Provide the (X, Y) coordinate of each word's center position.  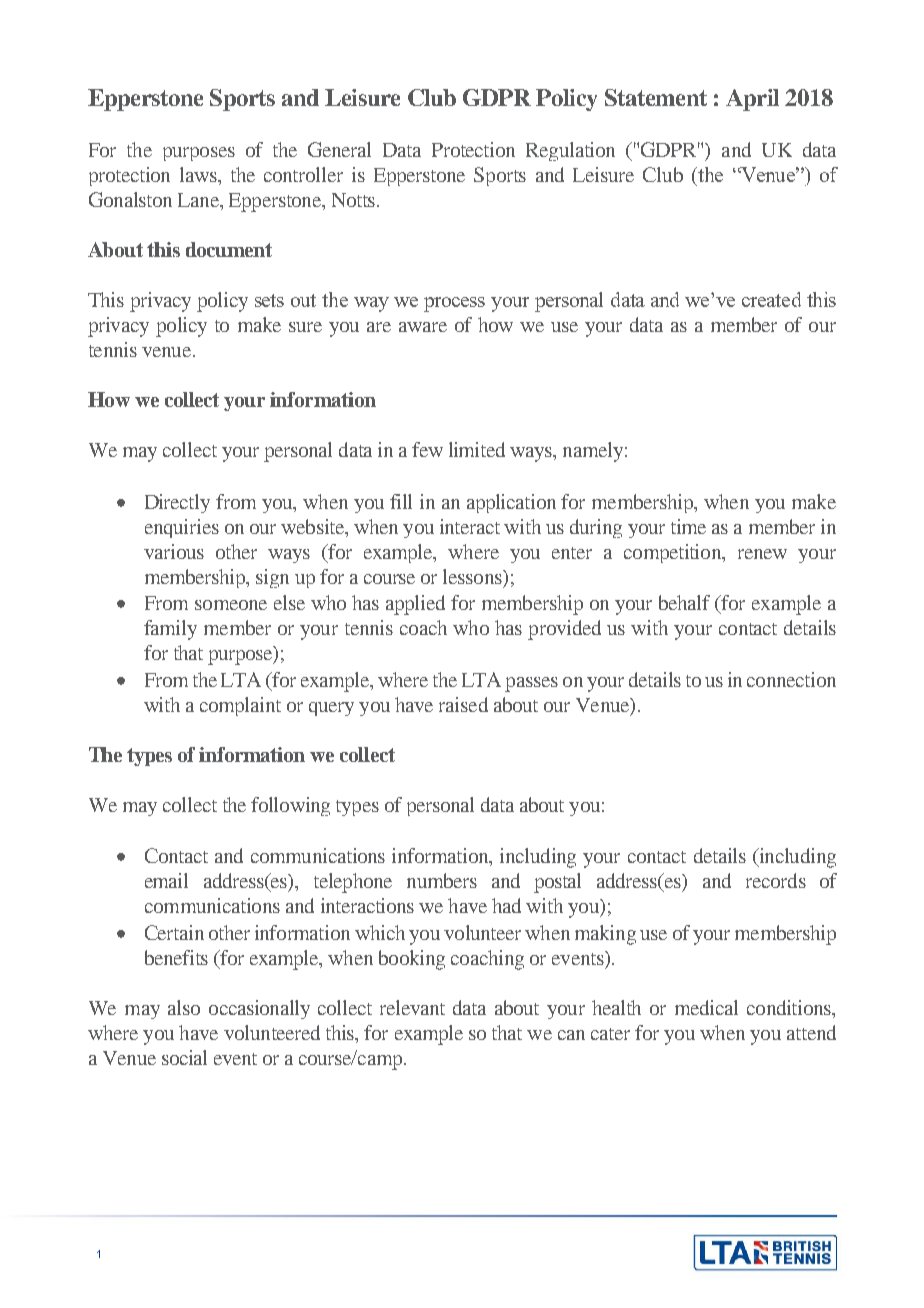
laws (199, 174)
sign (272, 578)
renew (762, 554)
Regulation (570, 151)
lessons (473, 576)
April (752, 100)
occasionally (259, 1009)
